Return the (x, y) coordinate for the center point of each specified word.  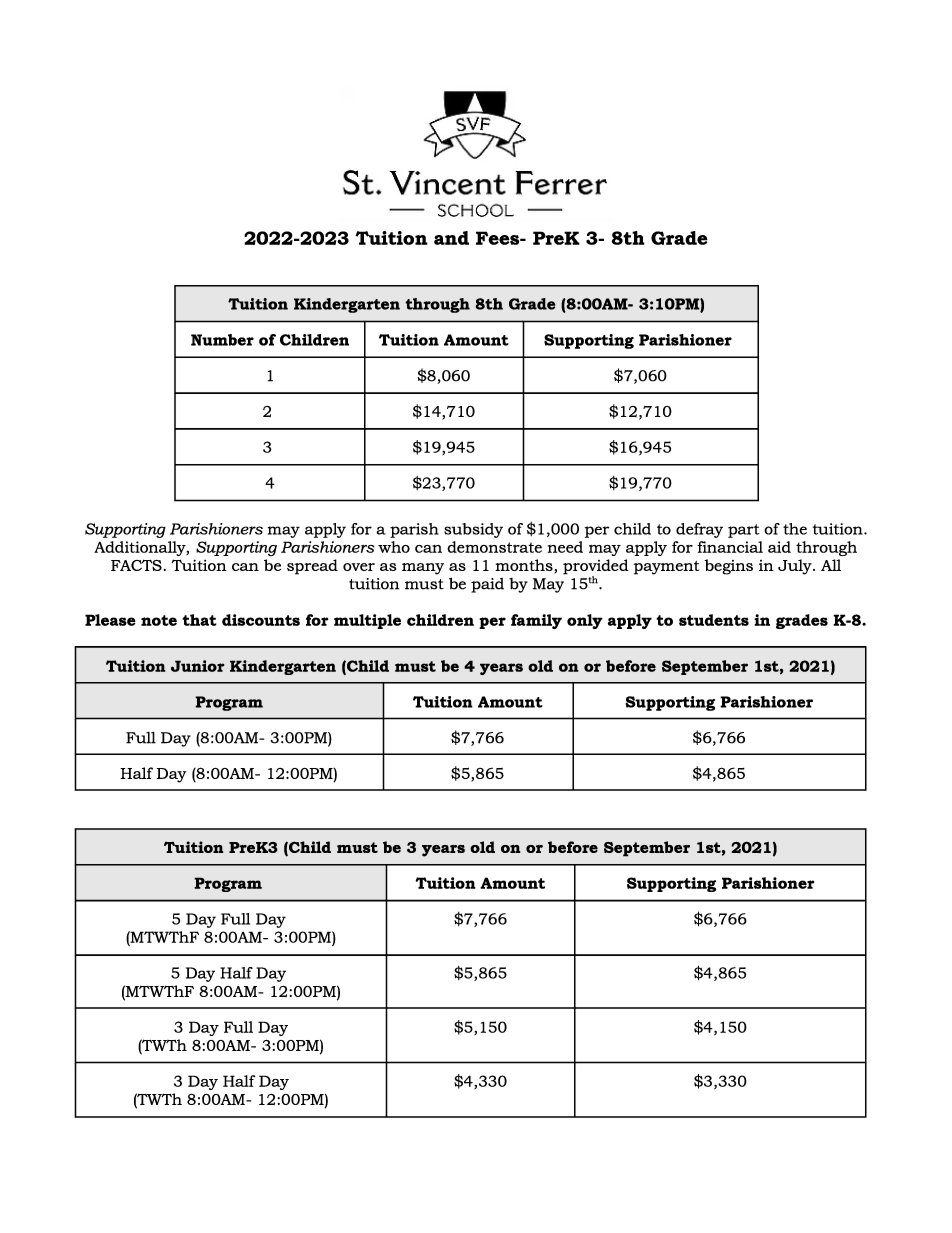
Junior (197, 666)
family (536, 621)
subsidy (473, 530)
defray (699, 530)
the (795, 529)
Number (222, 340)
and (451, 238)
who (394, 547)
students (714, 620)
